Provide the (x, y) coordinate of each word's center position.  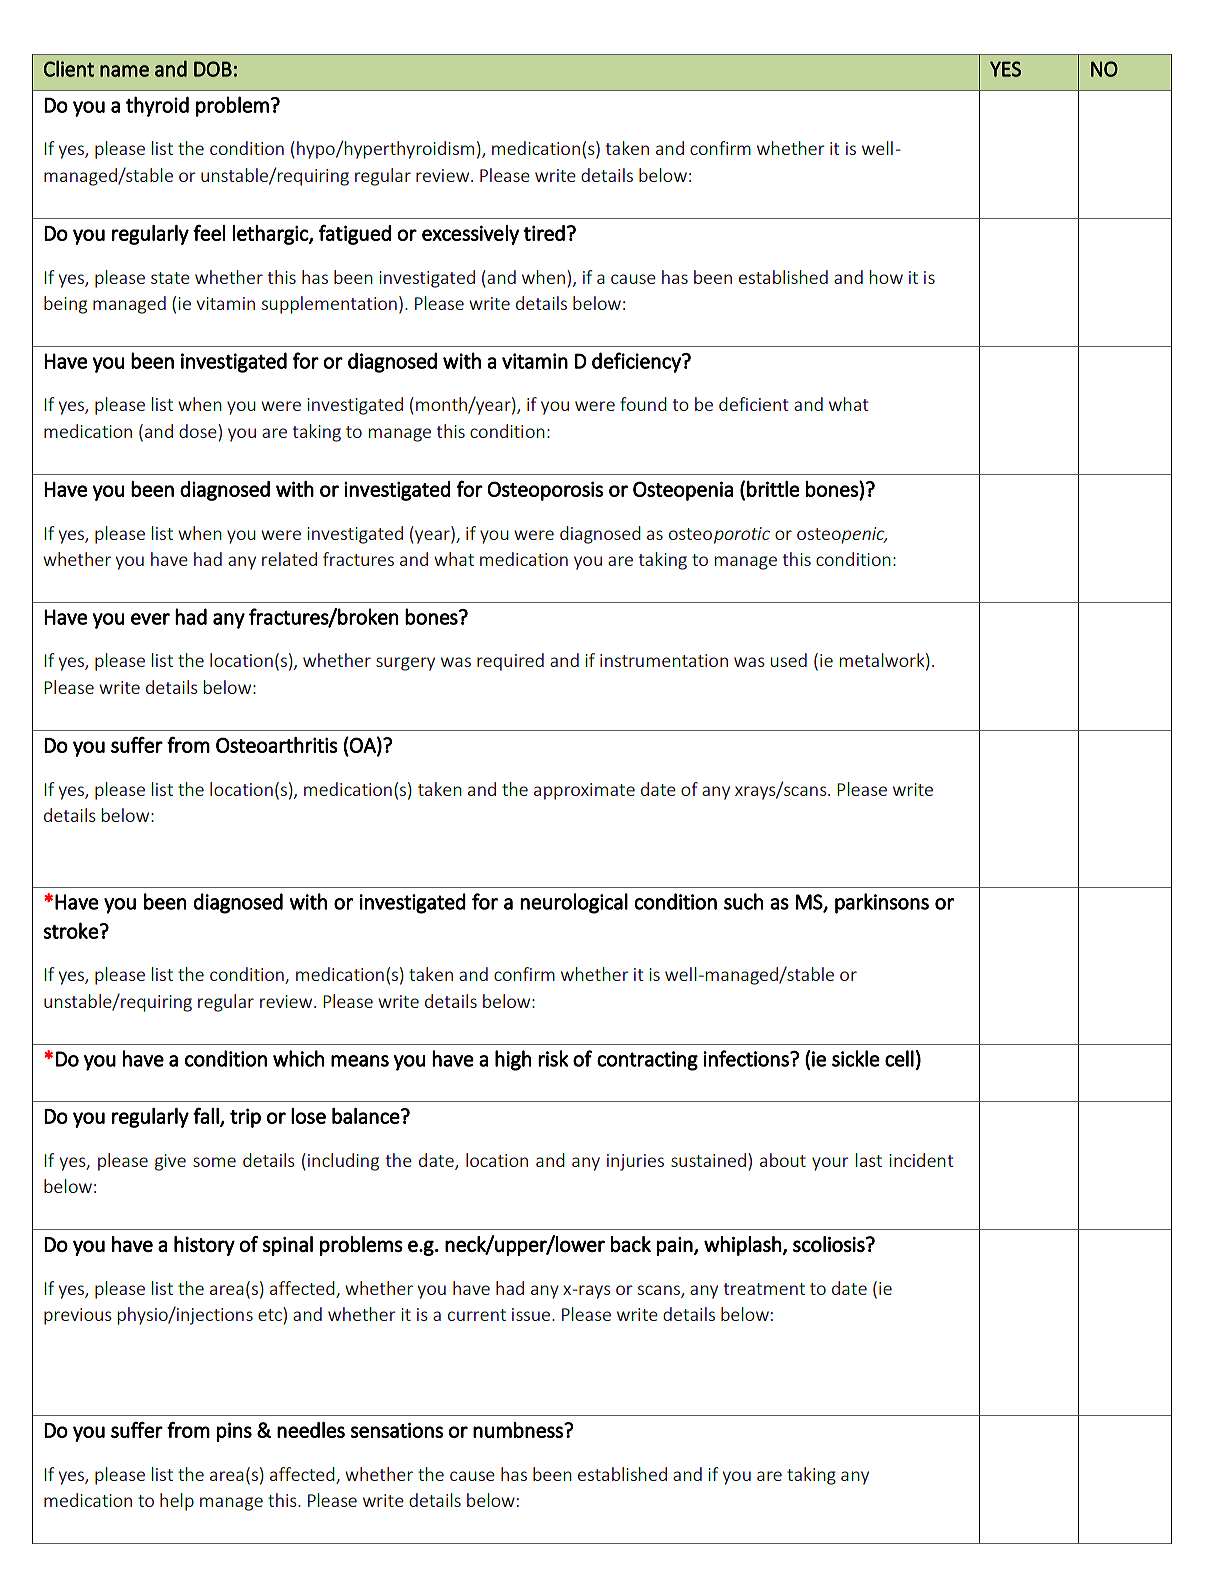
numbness (519, 1430)
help (177, 1502)
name (124, 71)
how (886, 277)
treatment (764, 1289)
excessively (470, 235)
